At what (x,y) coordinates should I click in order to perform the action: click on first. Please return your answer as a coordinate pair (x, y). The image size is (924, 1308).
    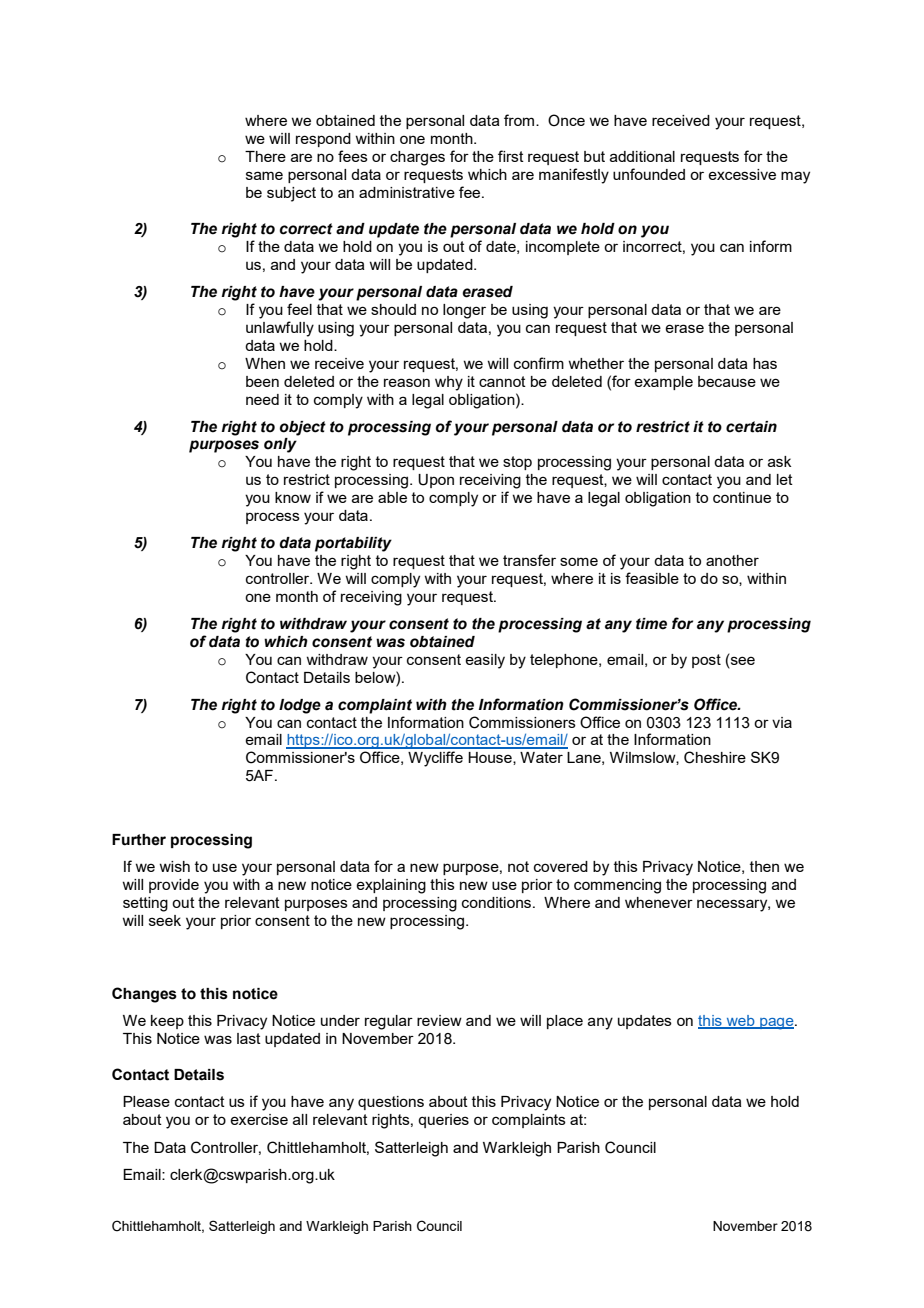
    Looking at the image, I should click on (511, 156).
